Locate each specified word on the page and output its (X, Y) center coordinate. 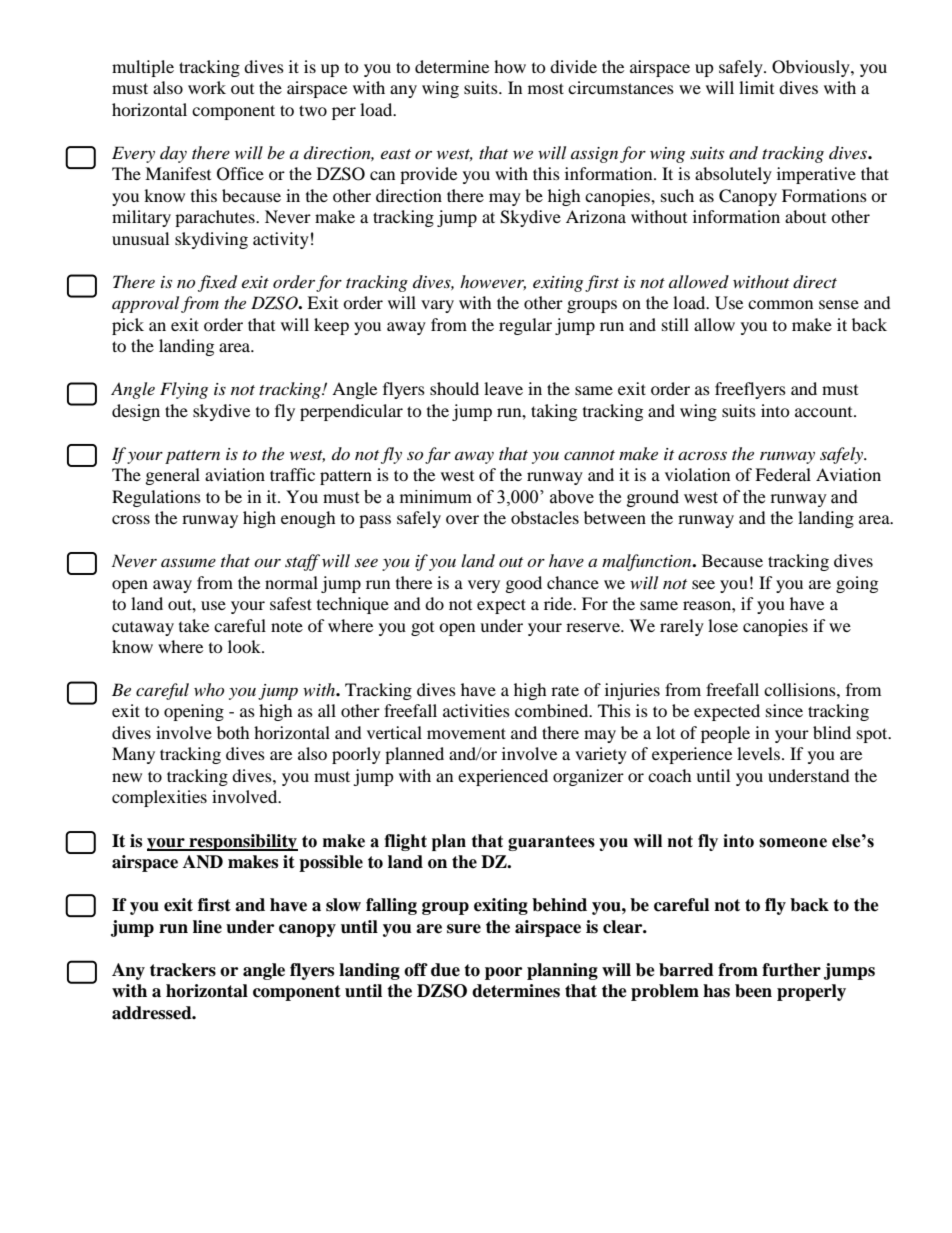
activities (476, 710)
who (209, 689)
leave (503, 388)
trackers (183, 970)
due (445, 970)
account (825, 412)
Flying (184, 390)
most (546, 88)
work (207, 87)
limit (756, 87)
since (784, 710)
